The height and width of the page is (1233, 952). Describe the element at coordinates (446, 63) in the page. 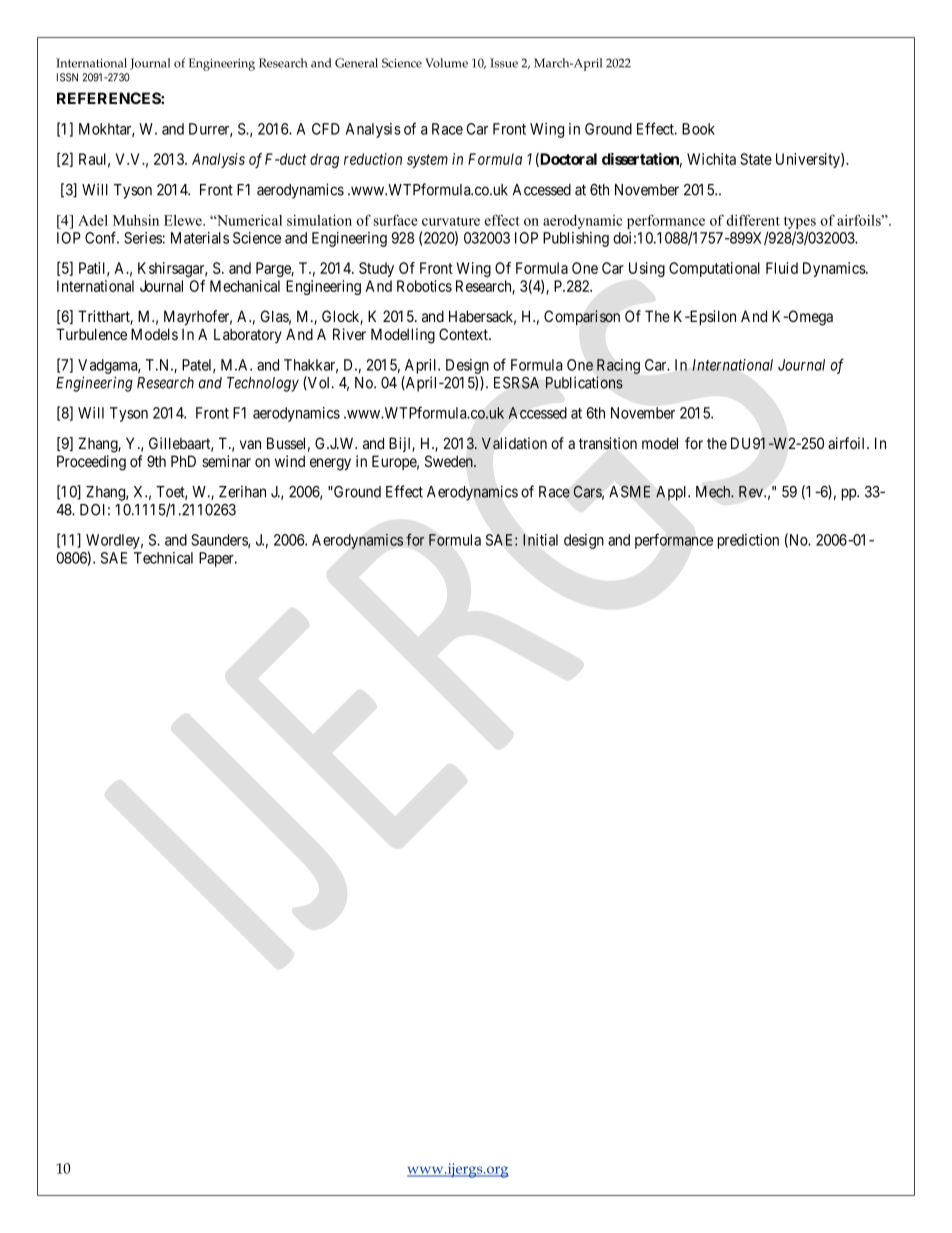

I see `Volume` at that location.
